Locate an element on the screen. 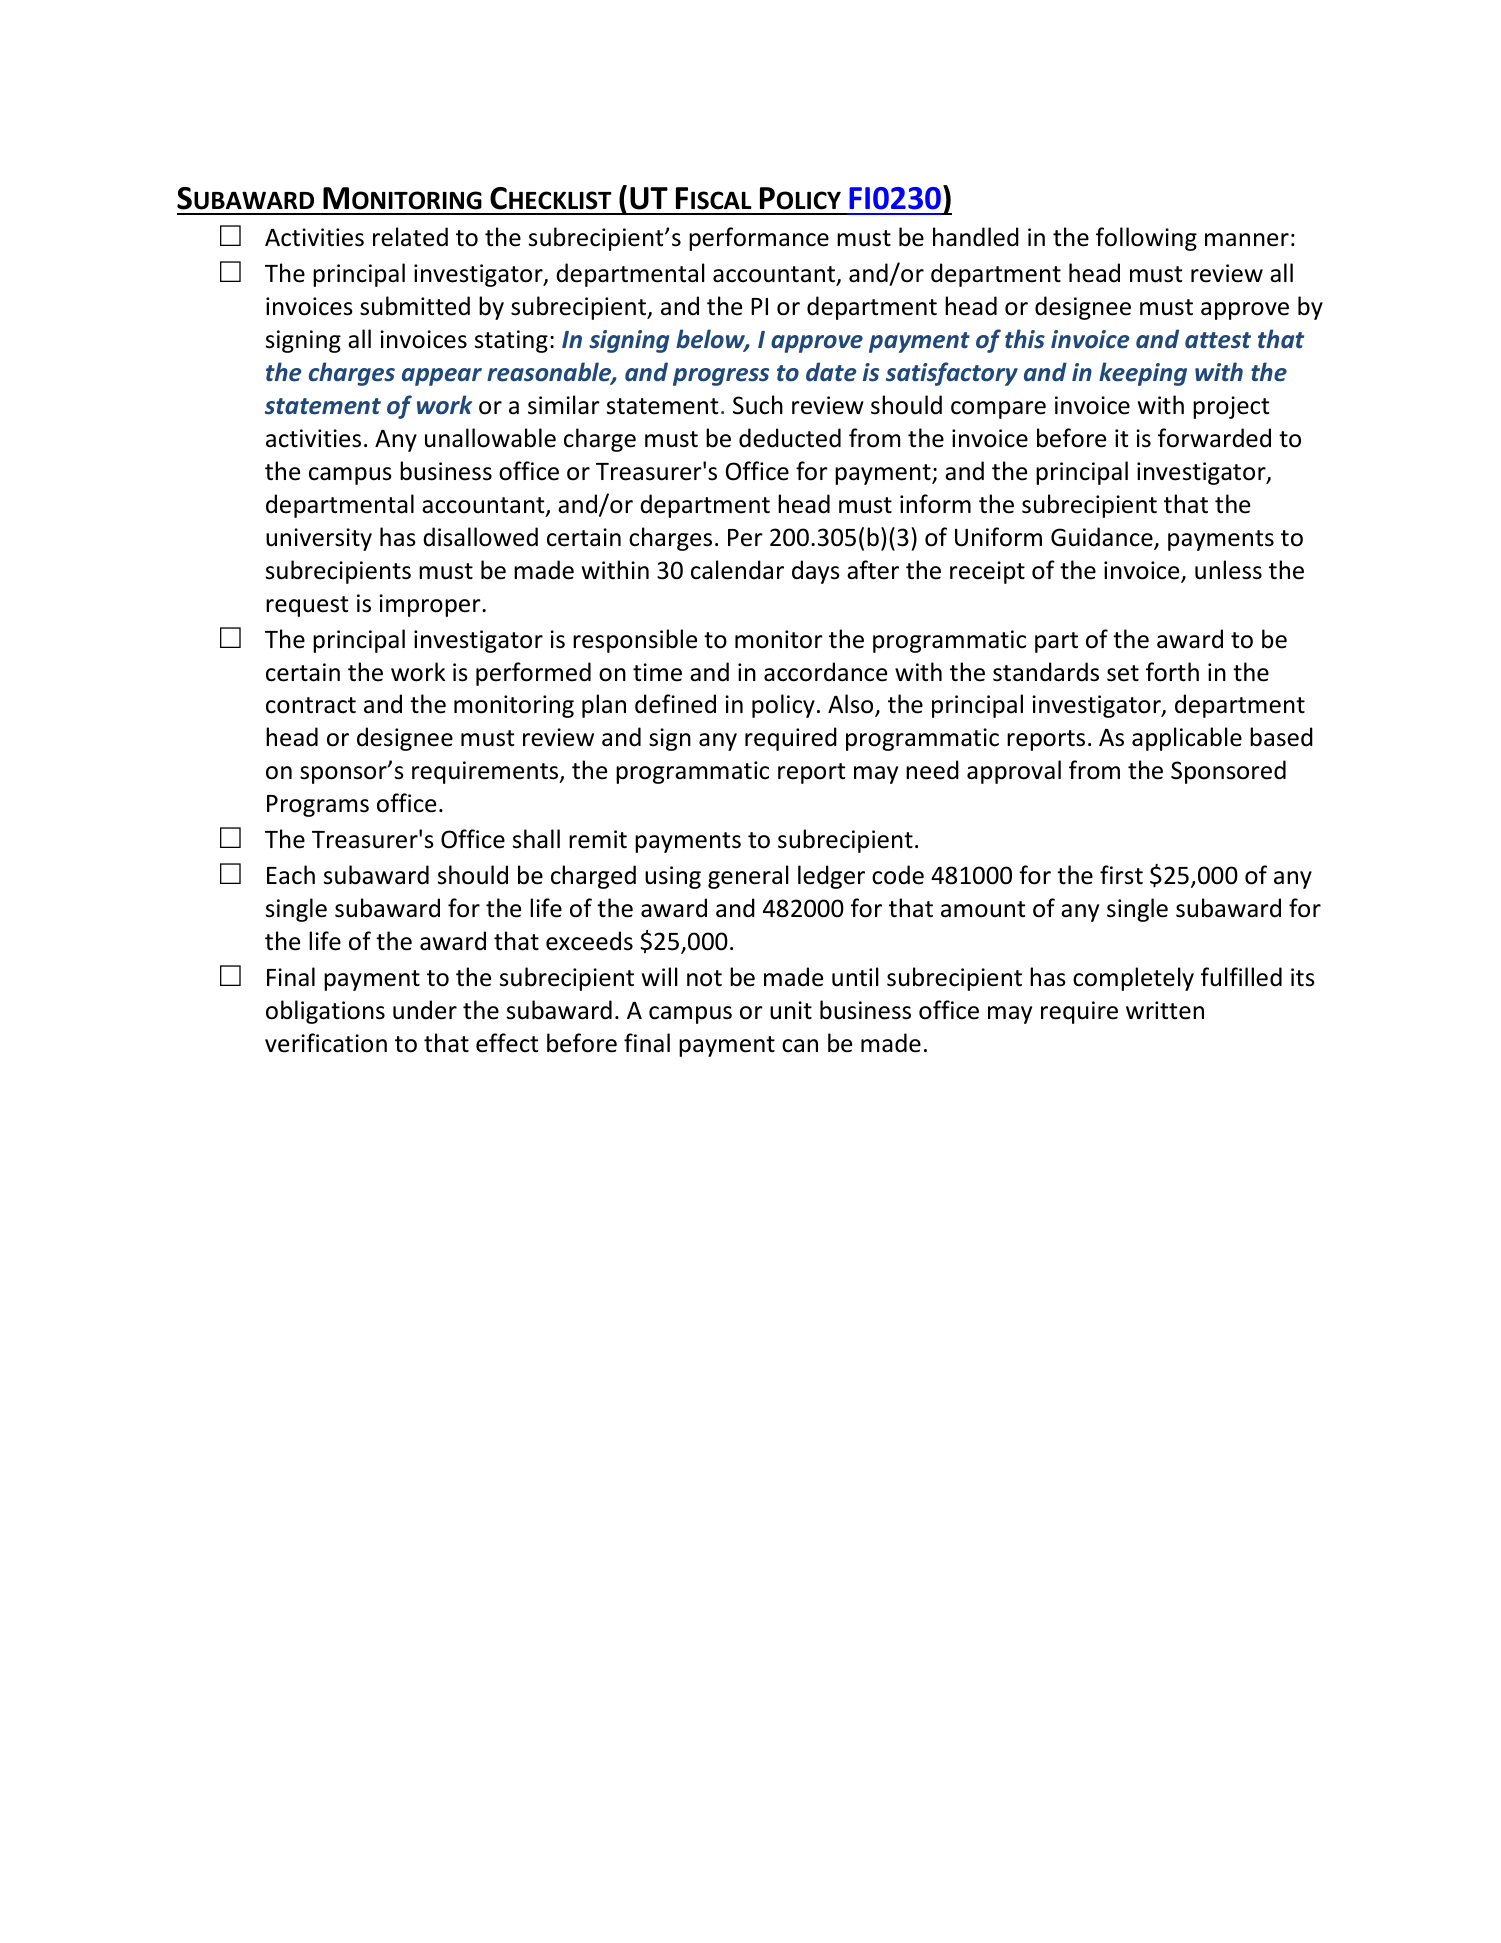  under is located at coordinates (425, 1010).
